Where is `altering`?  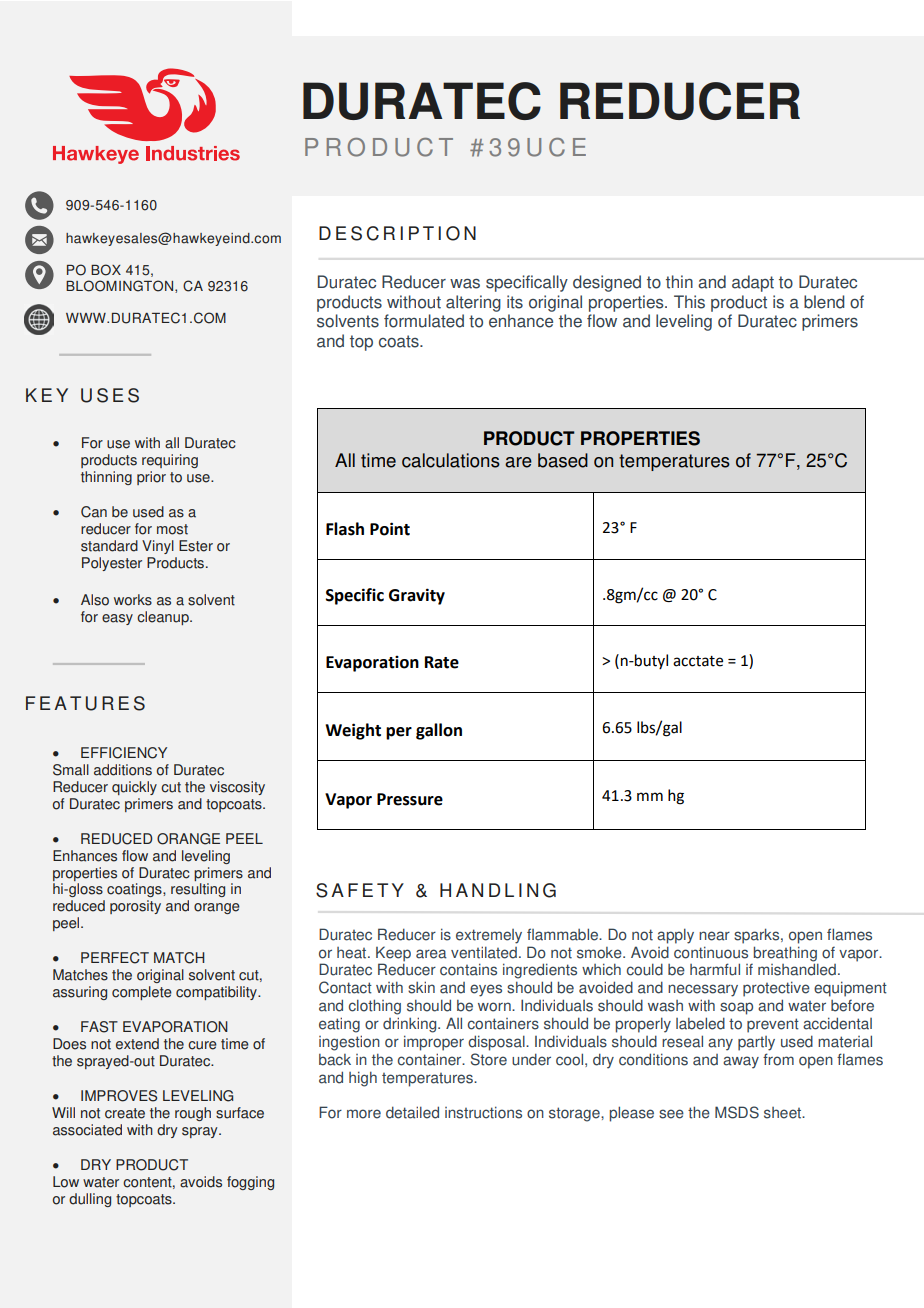
altering is located at coordinates (473, 303).
